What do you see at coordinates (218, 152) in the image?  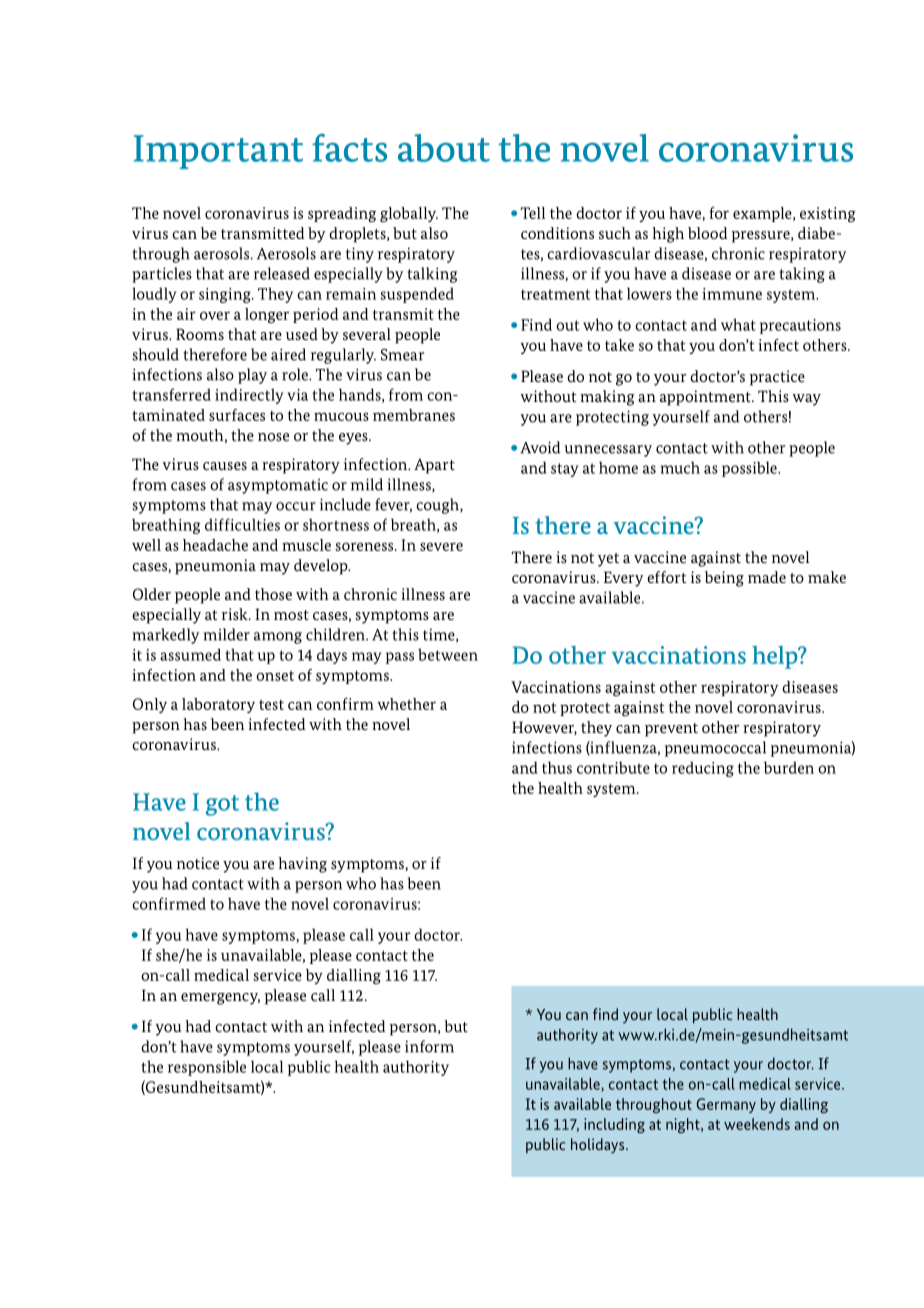 I see `Important` at bounding box center [218, 152].
